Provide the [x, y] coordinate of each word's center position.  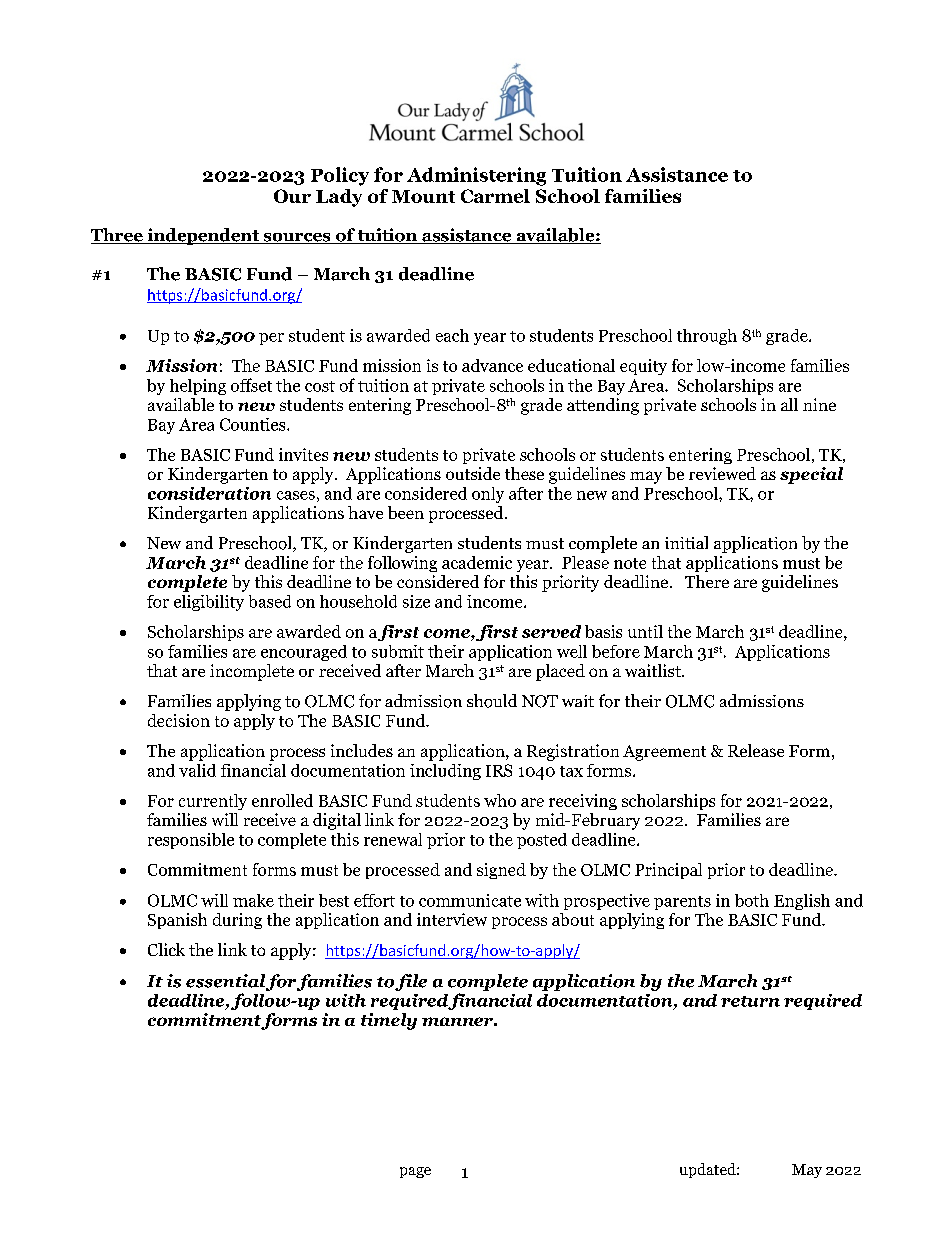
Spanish [177, 921]
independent [203, 236]
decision [179, 720]
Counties [254, 424]
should [492, 701]
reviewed [722, 473]
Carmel [495, 196]
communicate [470, 900]
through [707, 337]
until [645, 631]
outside [473, 473]
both [752, 900]
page [415, 1172]
